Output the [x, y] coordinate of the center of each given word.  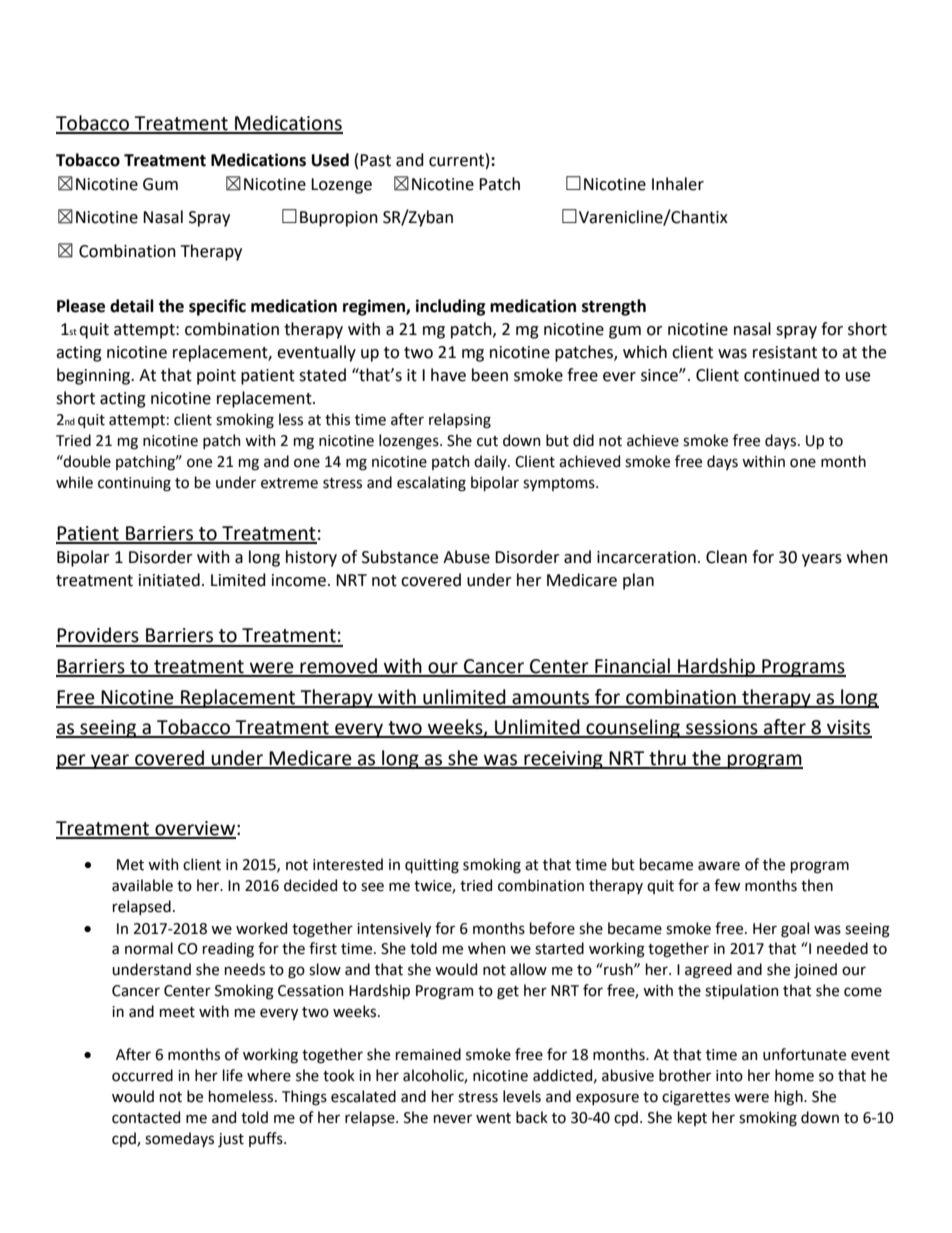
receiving [563, 760]
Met [130, 865]
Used [330, 160]
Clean [726, 557]
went [493, 1118]
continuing [134, 484]
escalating [431, 484]
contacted [146, 1117]
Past [375, 160]
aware [719, 866]
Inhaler [678, 184]
